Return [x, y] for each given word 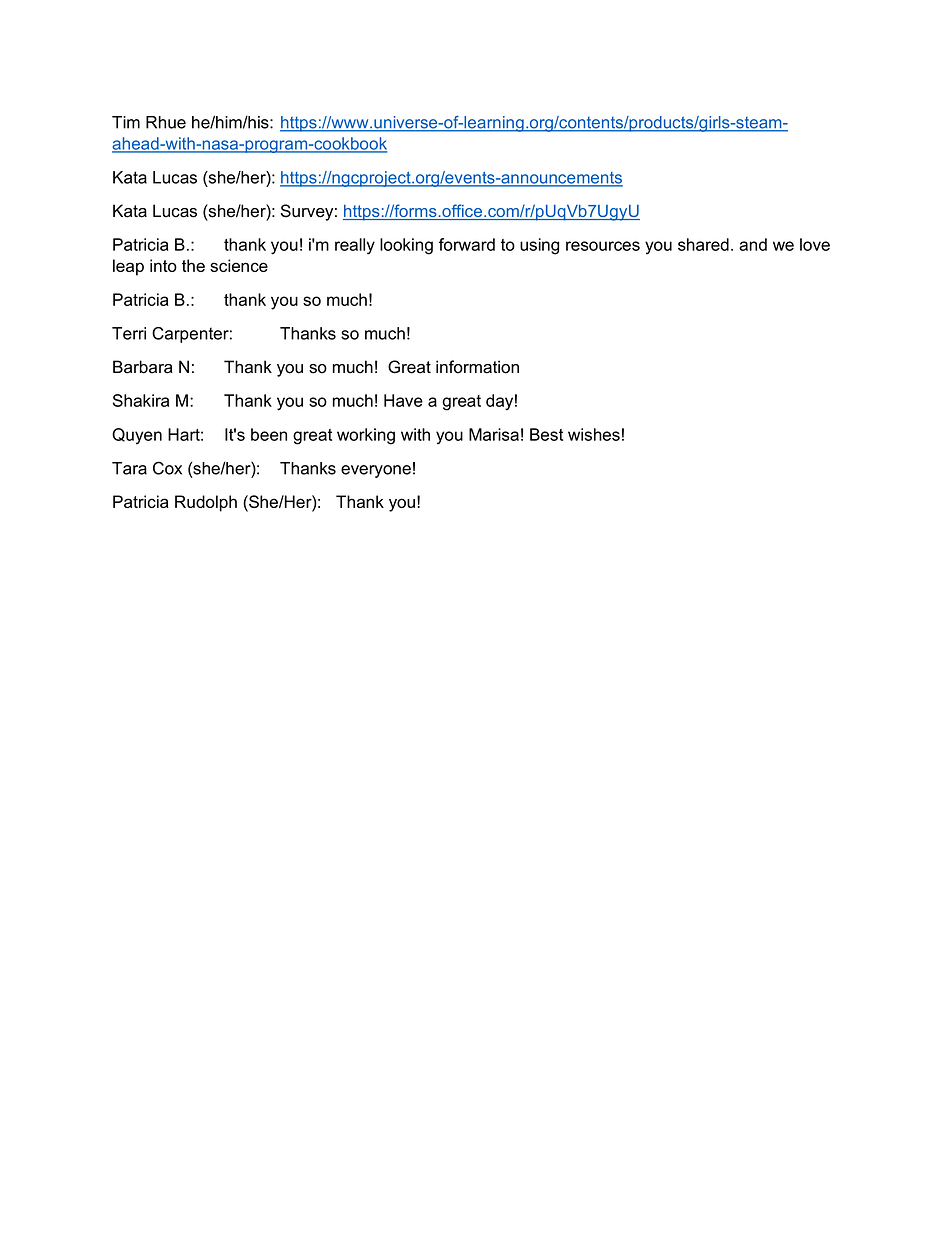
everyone [376, 471]
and [753, 244]
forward [467, 244]
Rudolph [206, 503]
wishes [594, 434]
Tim [126, 122]
